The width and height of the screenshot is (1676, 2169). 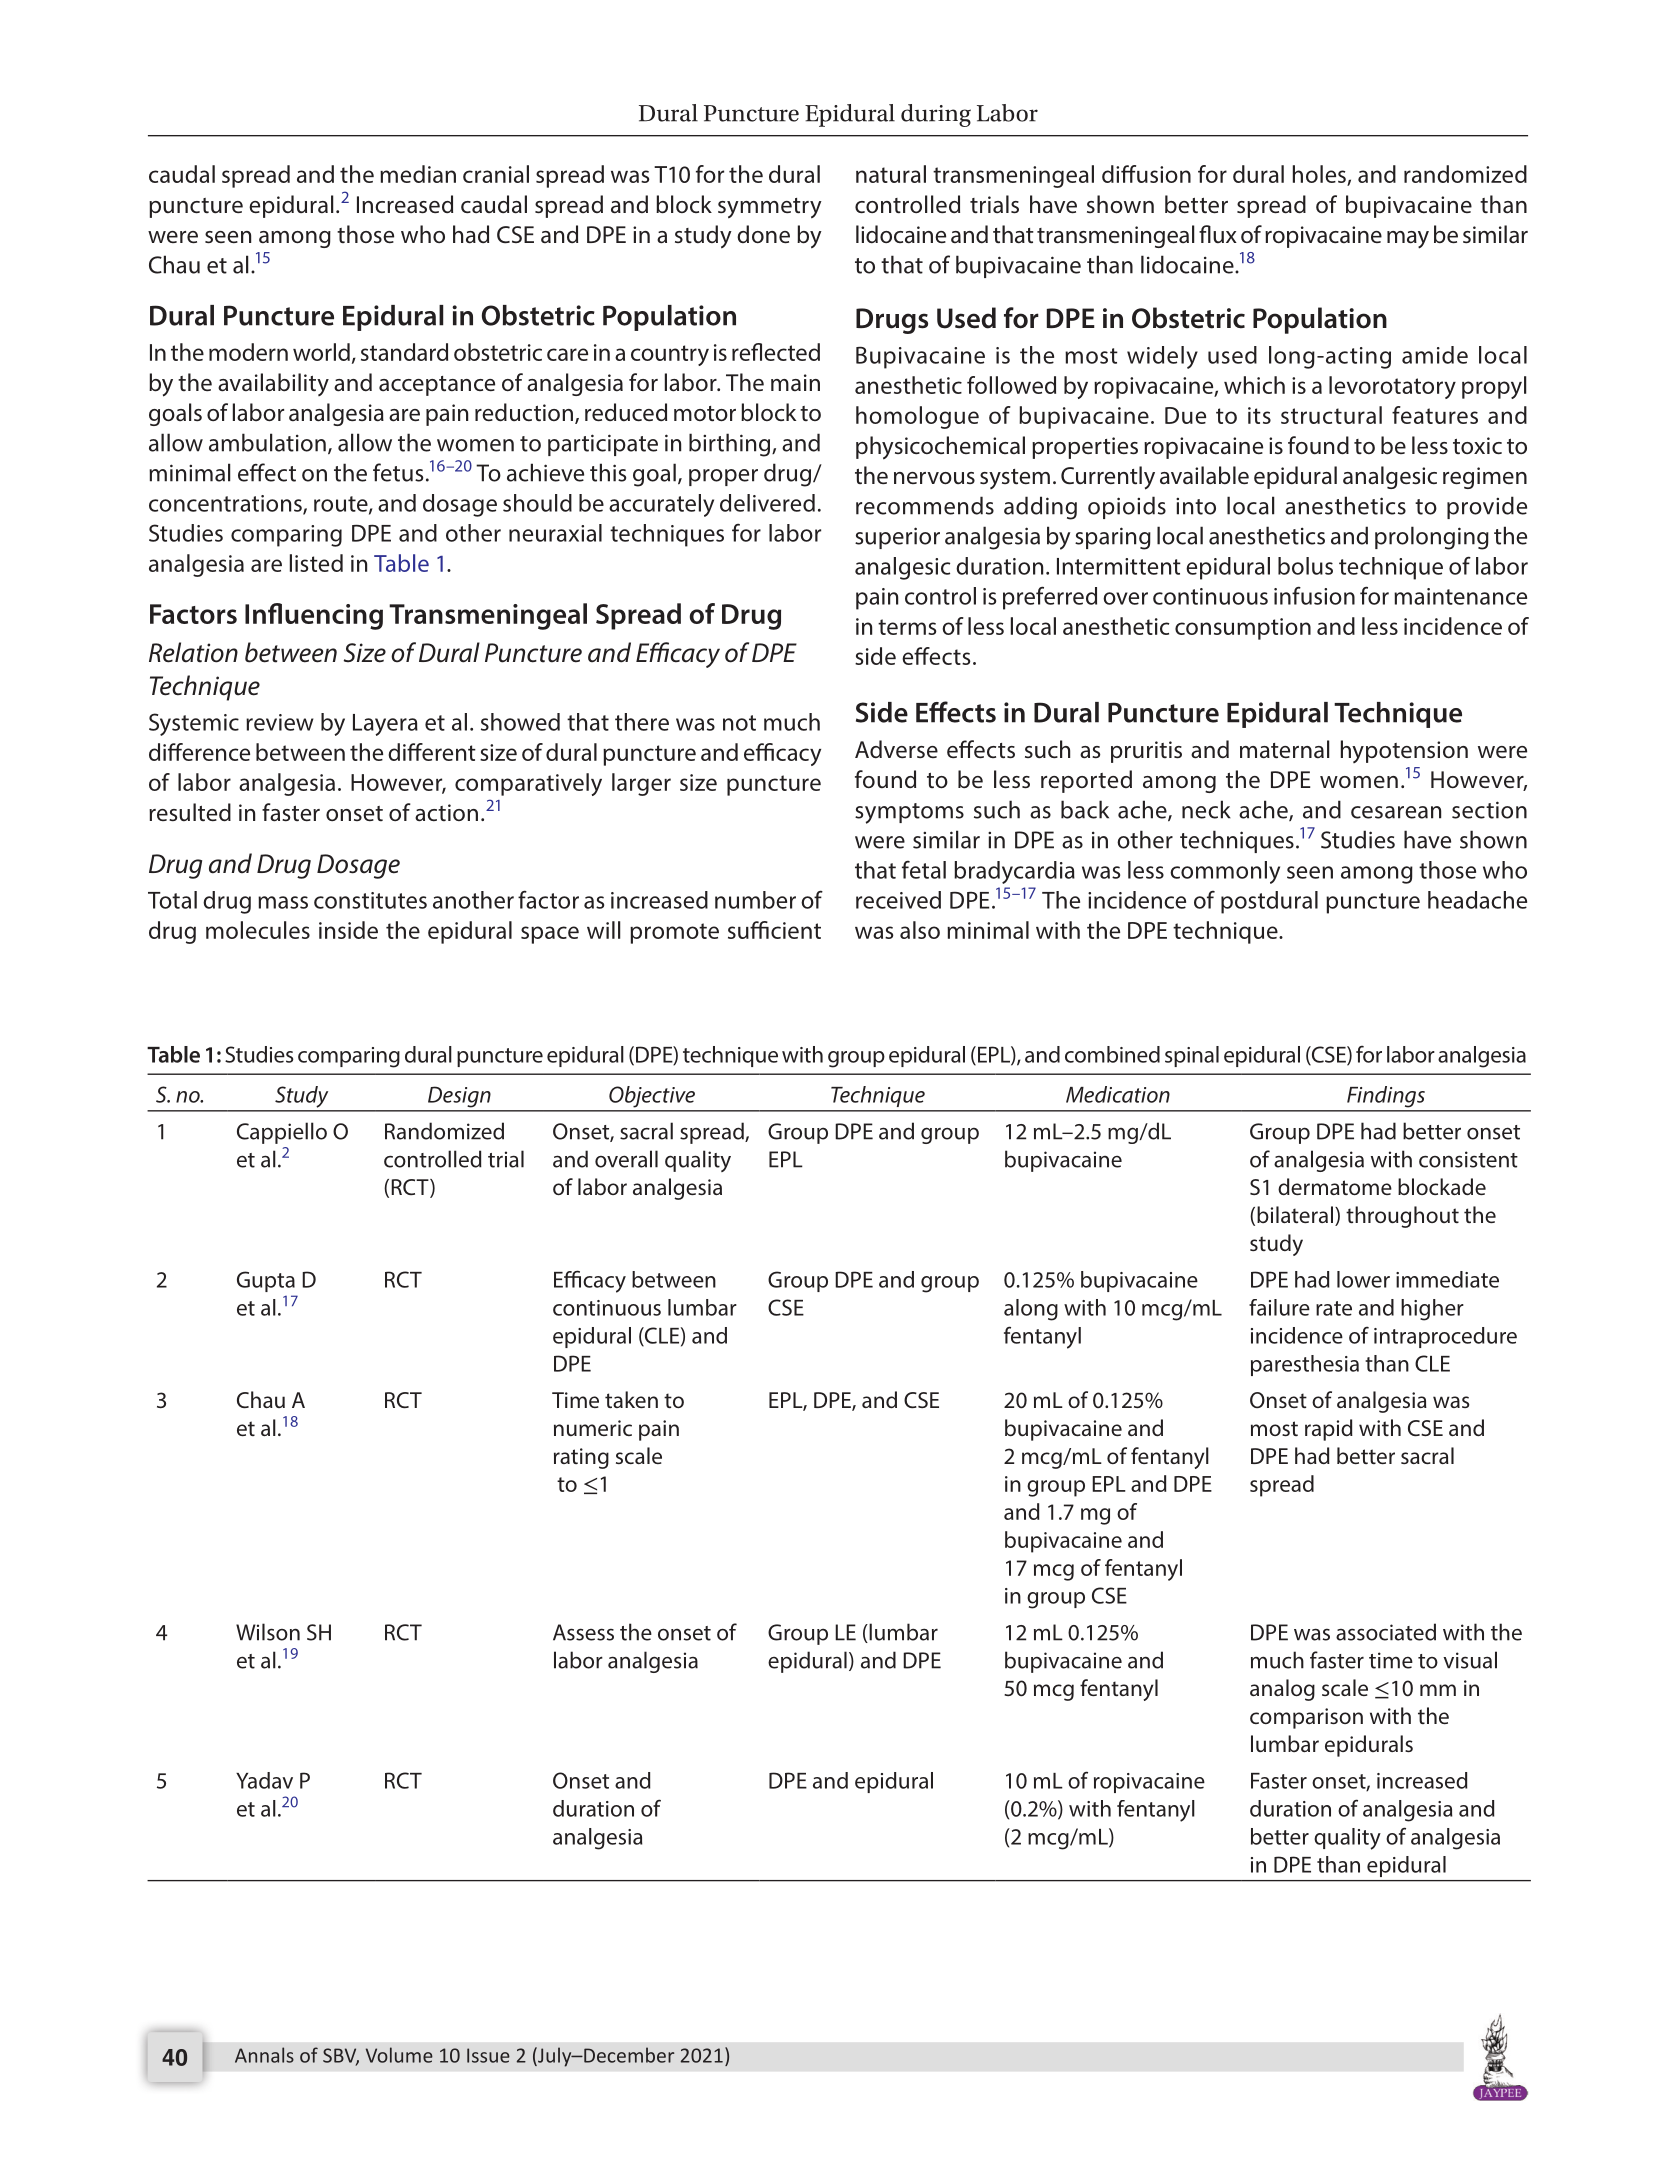 I want to click on Influencing, so click(x=314, y=616).
